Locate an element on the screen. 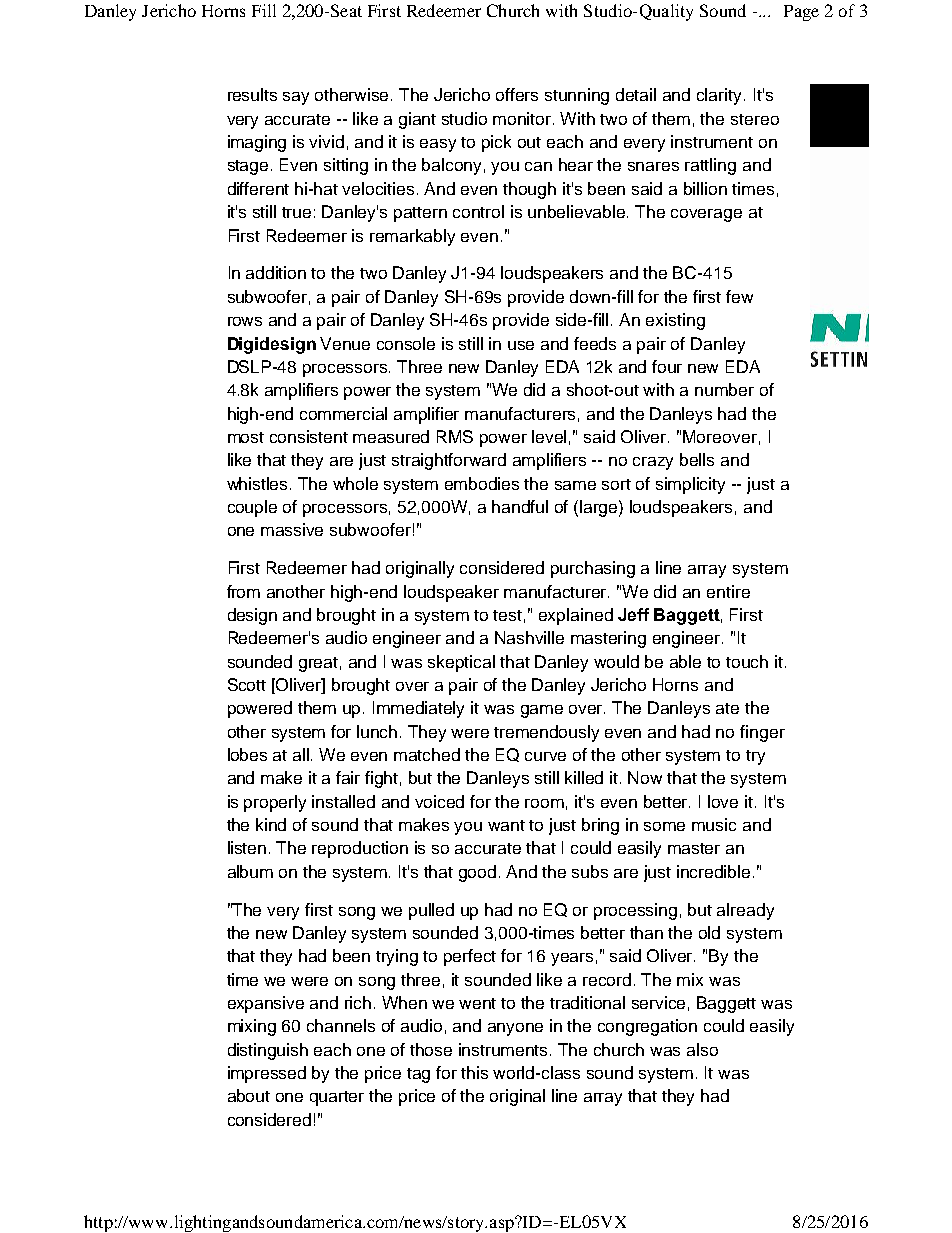 The image size is (952, 1233). quarter is located at coordinates (337, 1098).
